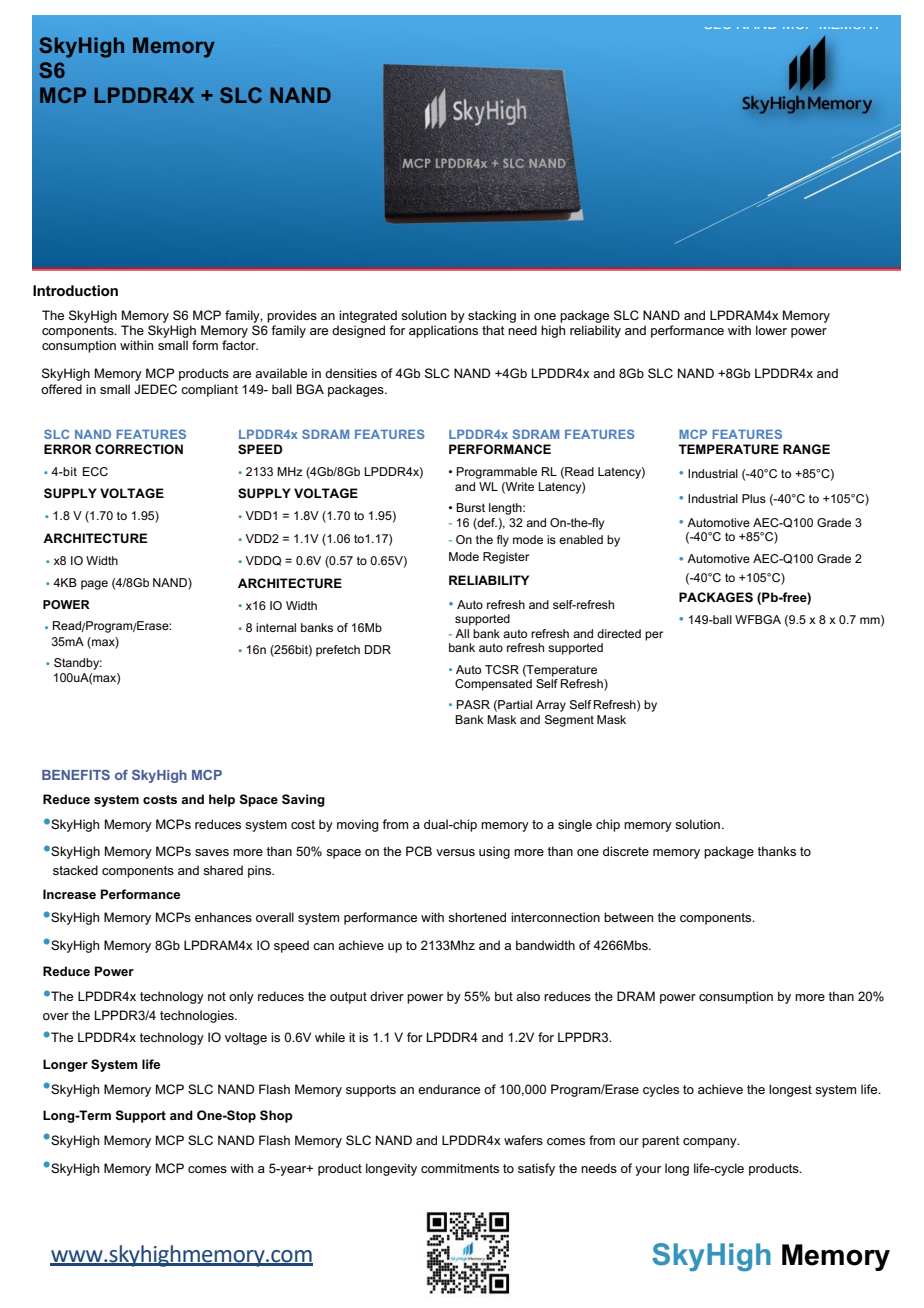  Describe the element at coordinates (276, 1116) in the page. I see `Shop` at that location.
